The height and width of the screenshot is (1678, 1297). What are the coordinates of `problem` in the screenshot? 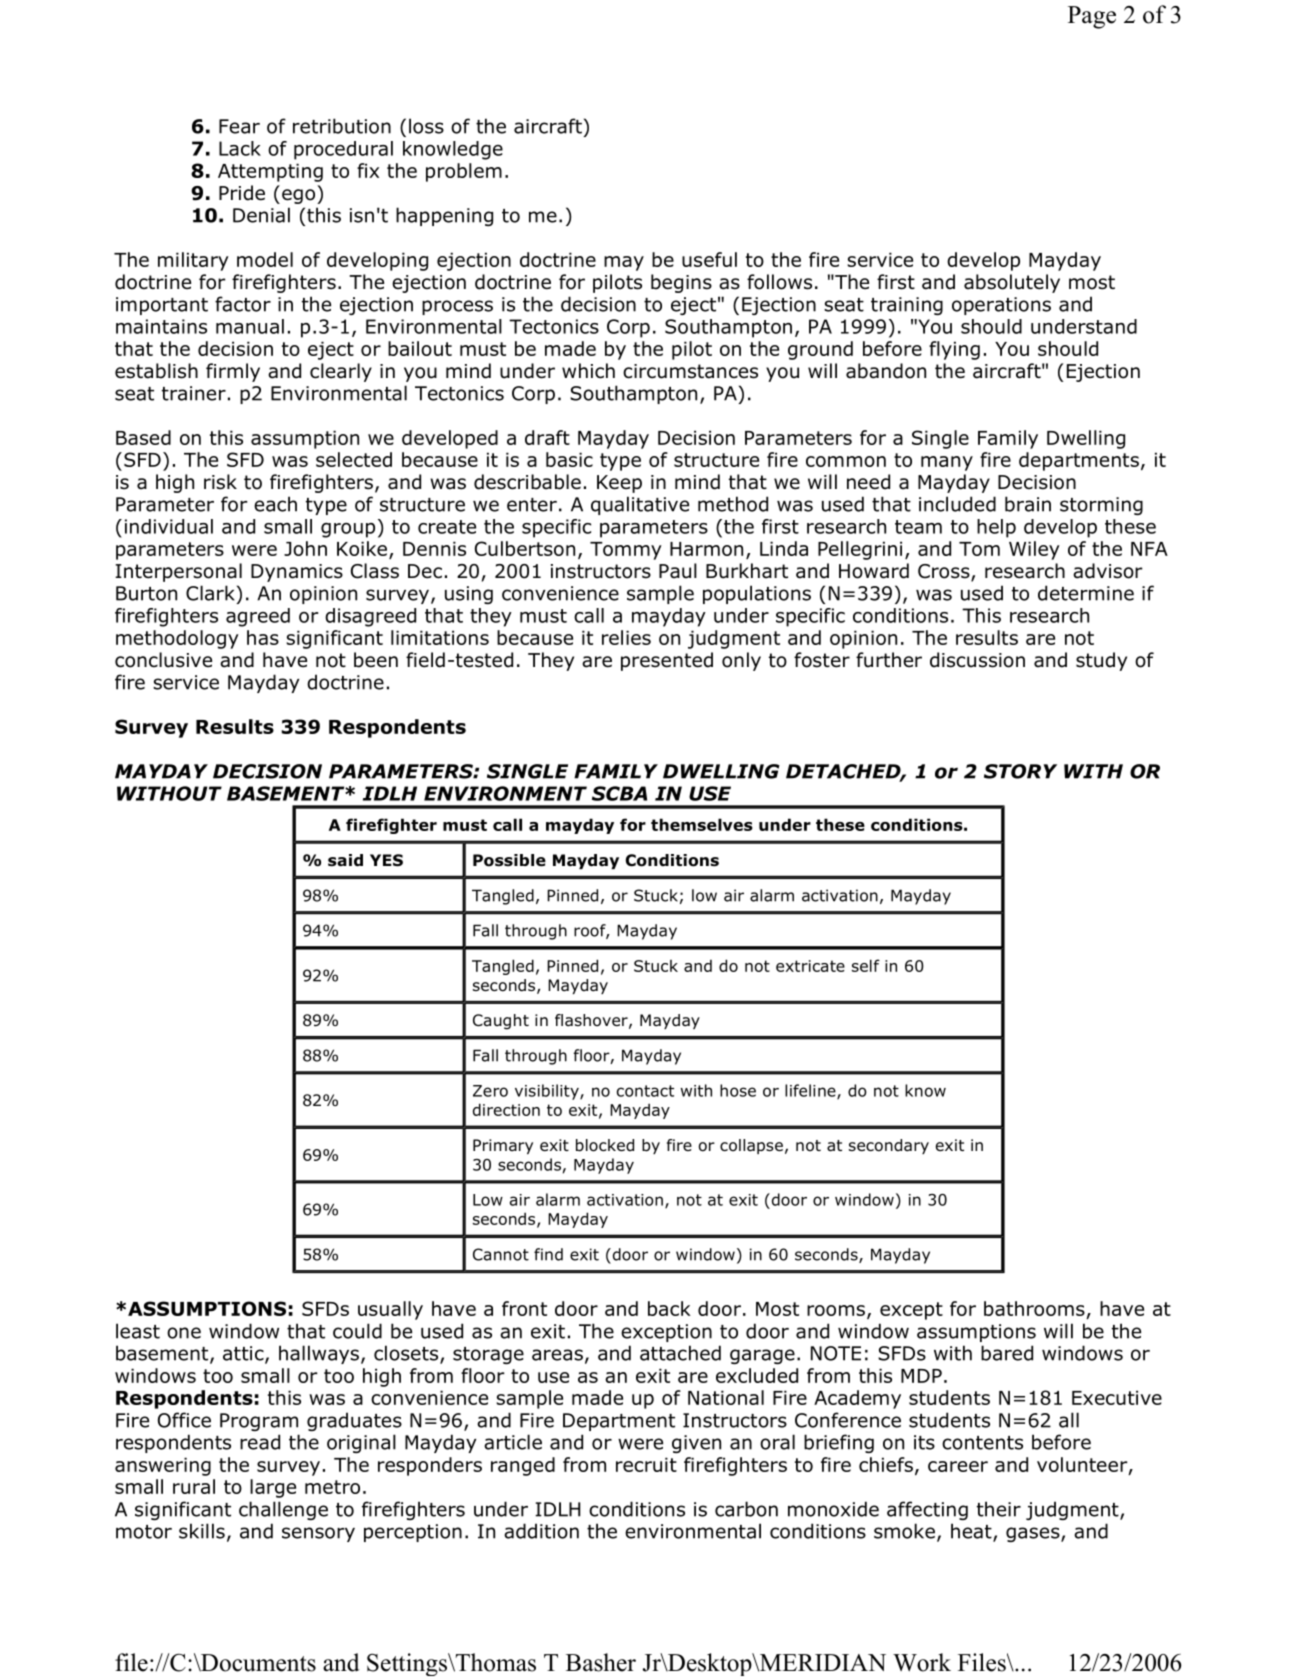 It's located at (464, 172).
